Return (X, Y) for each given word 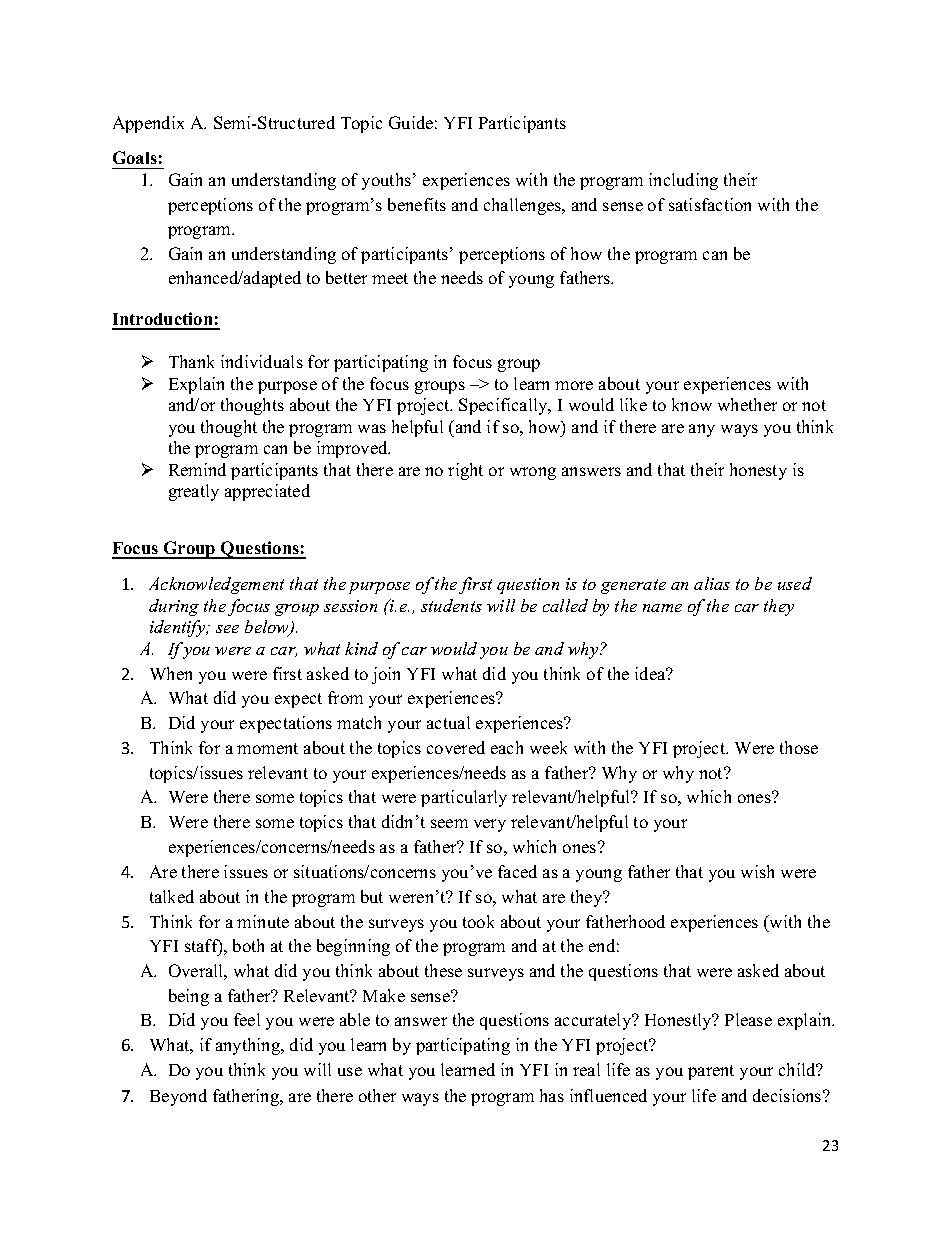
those (799, 747)
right (465, 471)
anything (249, 1046)
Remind (197, 469)
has (552, 1095)
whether (747, 404)
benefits (417, 204)
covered (456, 747)
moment (267, 748)
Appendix (148, 124)
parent (711, 1072)
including (683, 181)
